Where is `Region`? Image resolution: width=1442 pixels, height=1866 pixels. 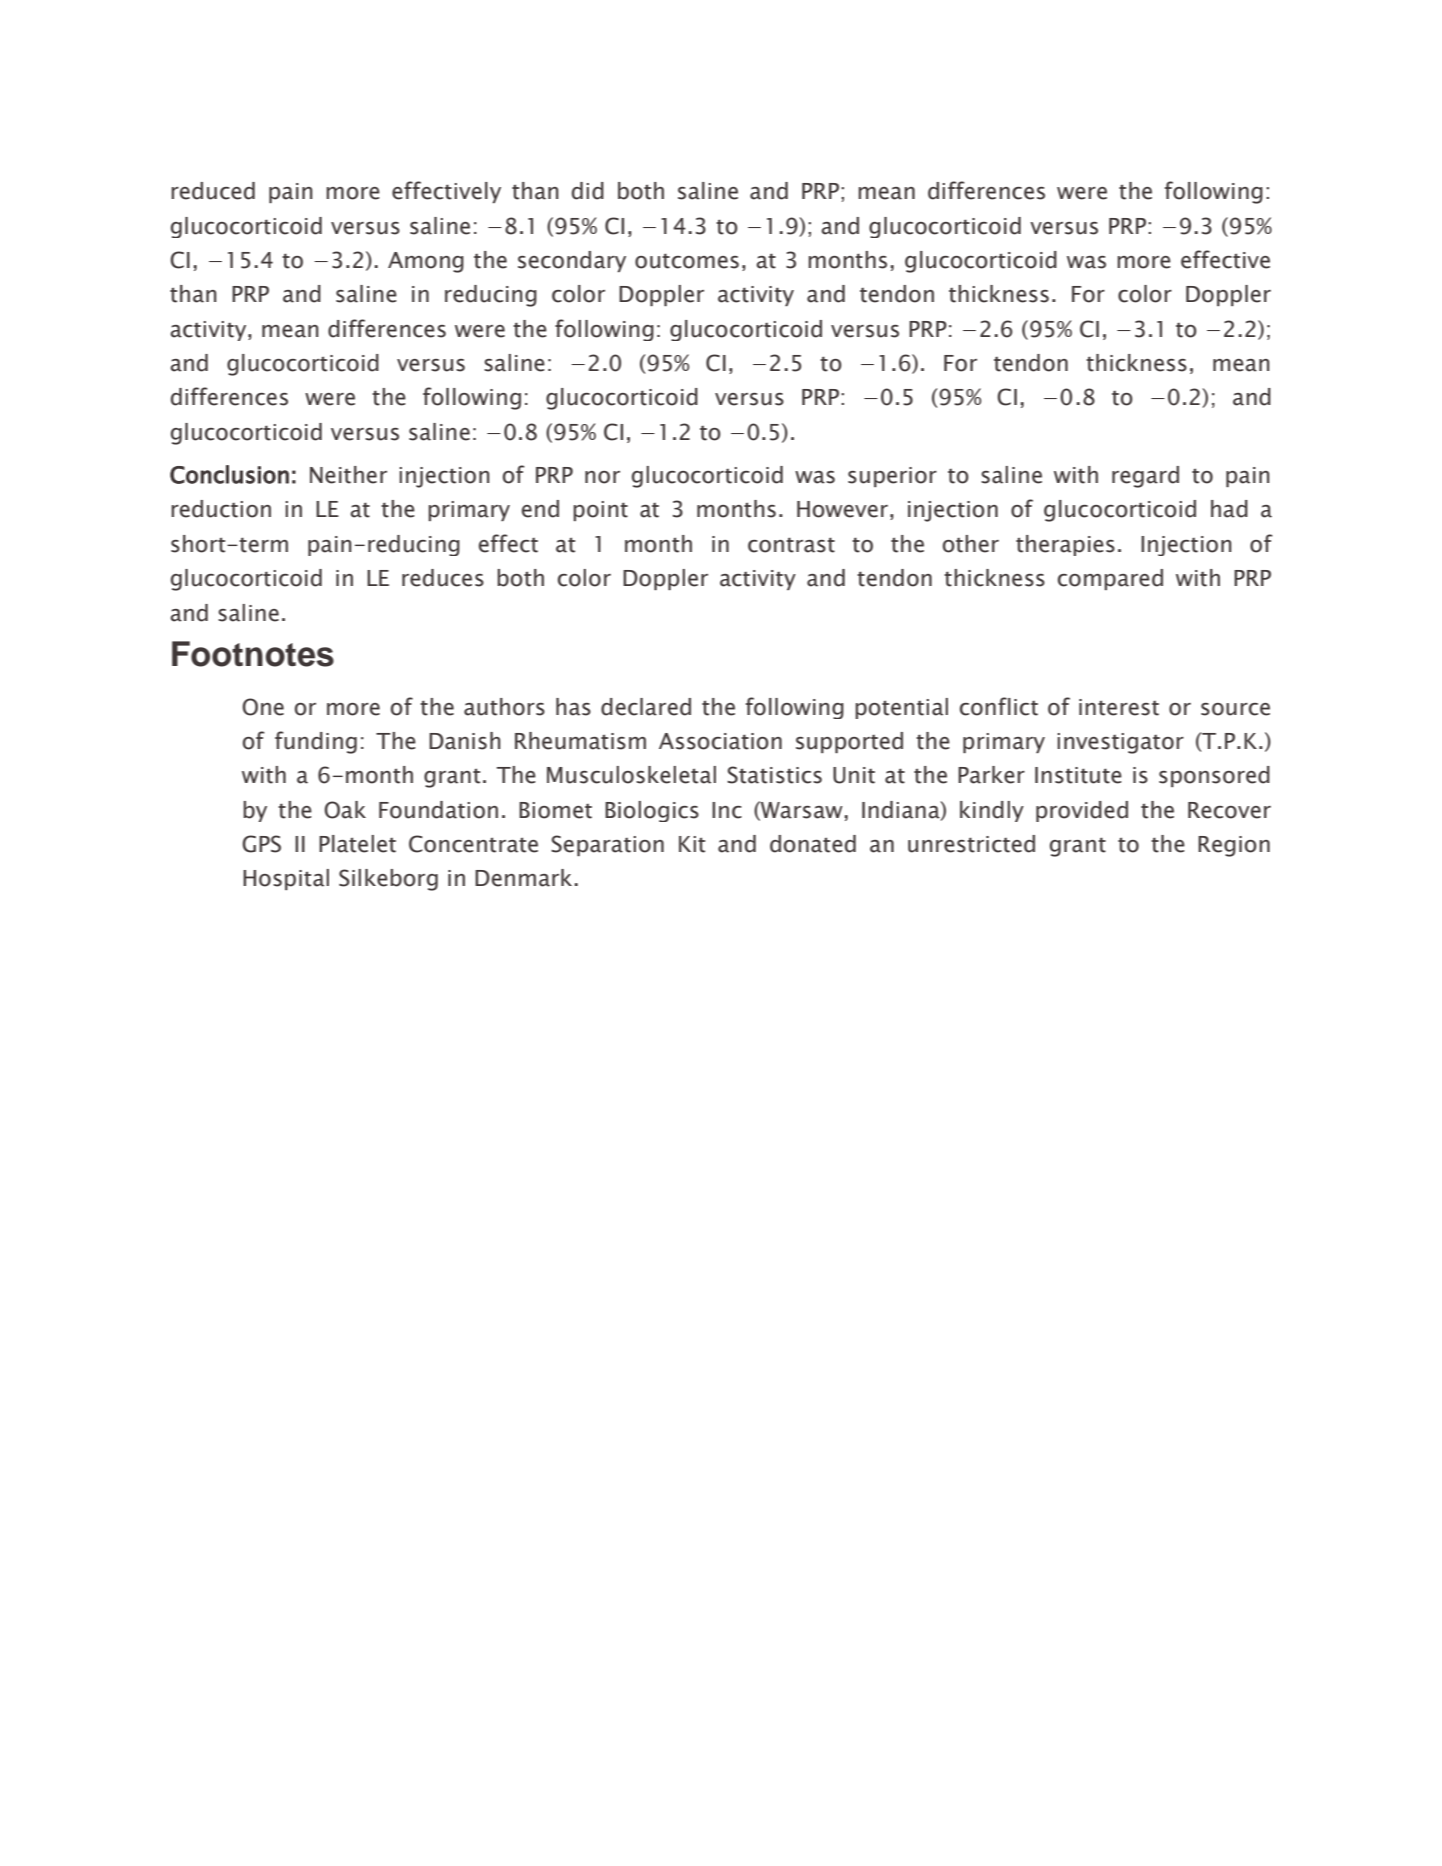
Region is located at coordinates (1234, 846).
